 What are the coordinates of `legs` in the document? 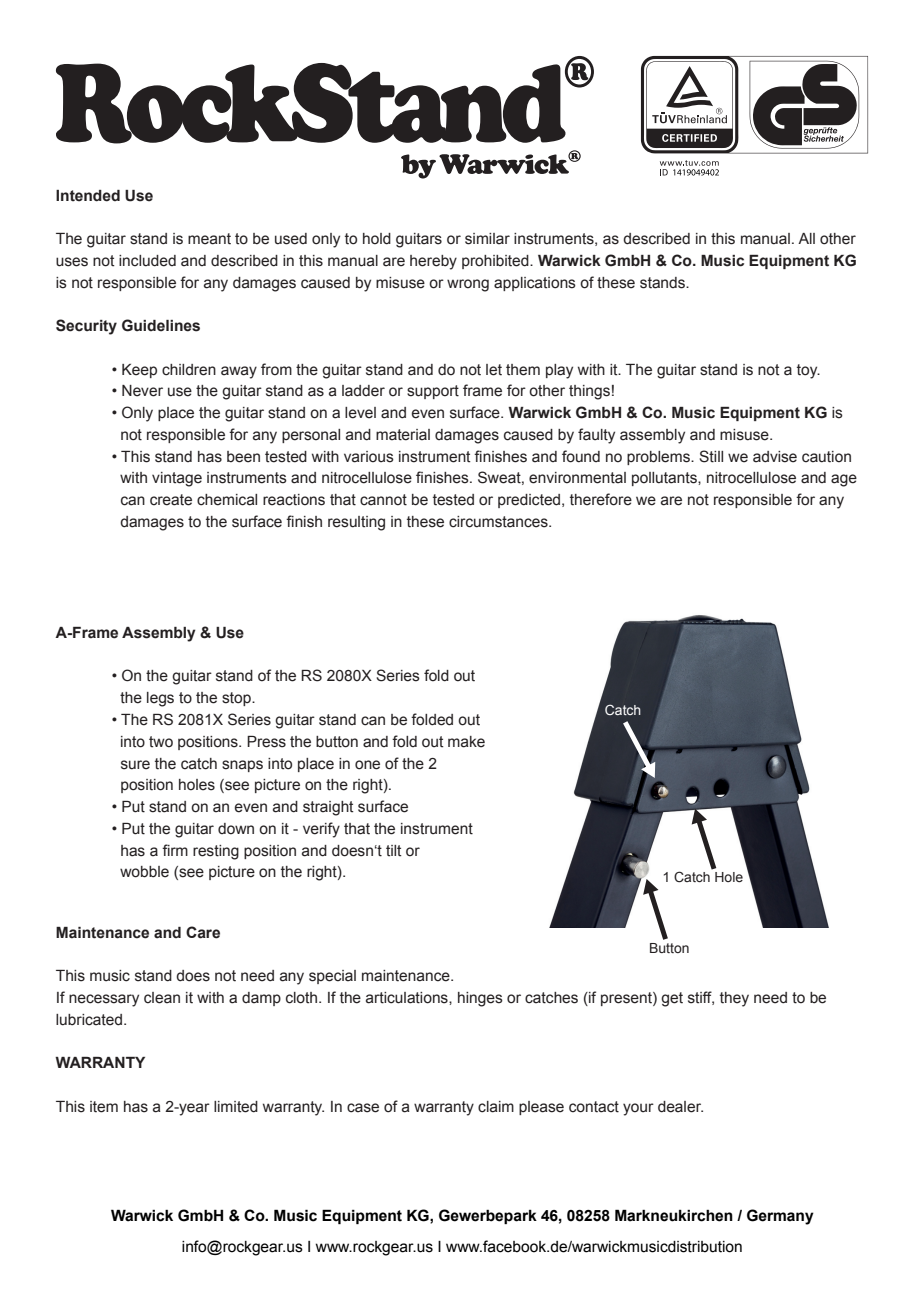 It's located at (160, 699).
